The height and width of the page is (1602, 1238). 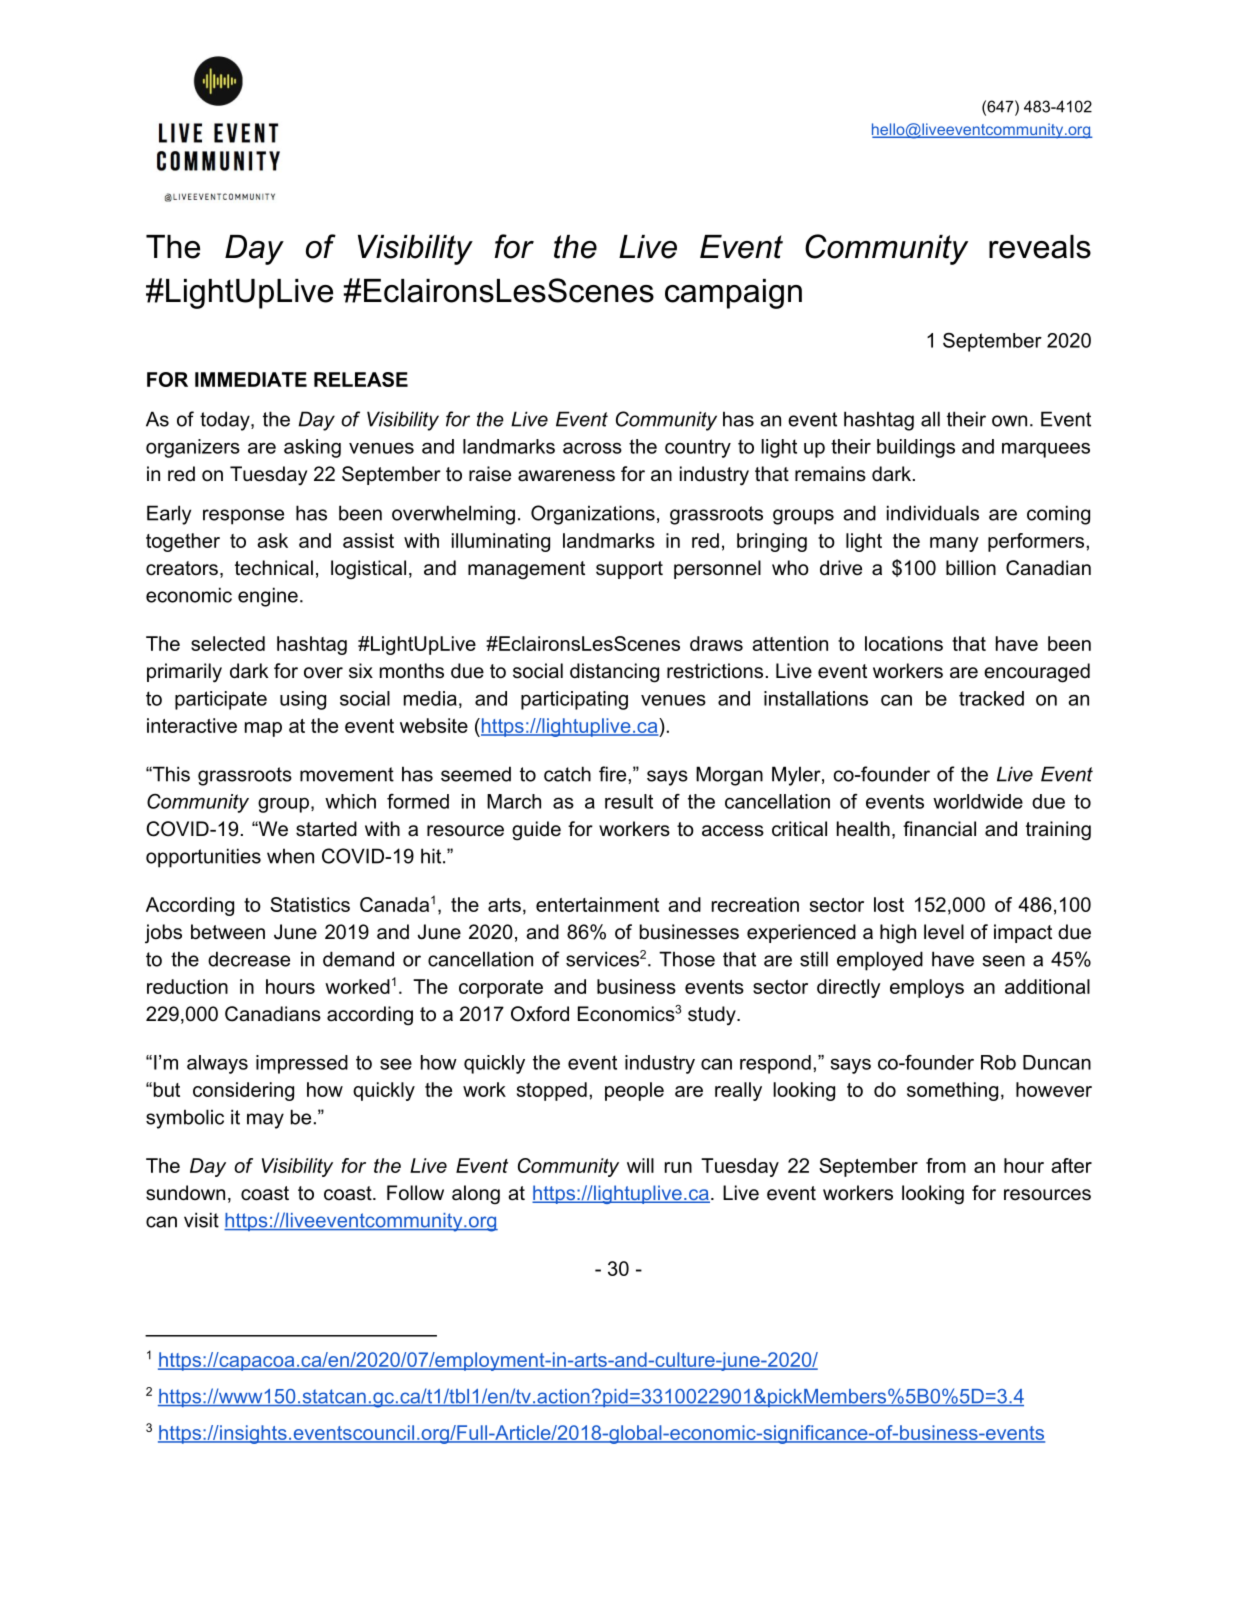 What do you see at coordinates (263, 729) in the page?
I see `map` at bounding box center [263, 729].
